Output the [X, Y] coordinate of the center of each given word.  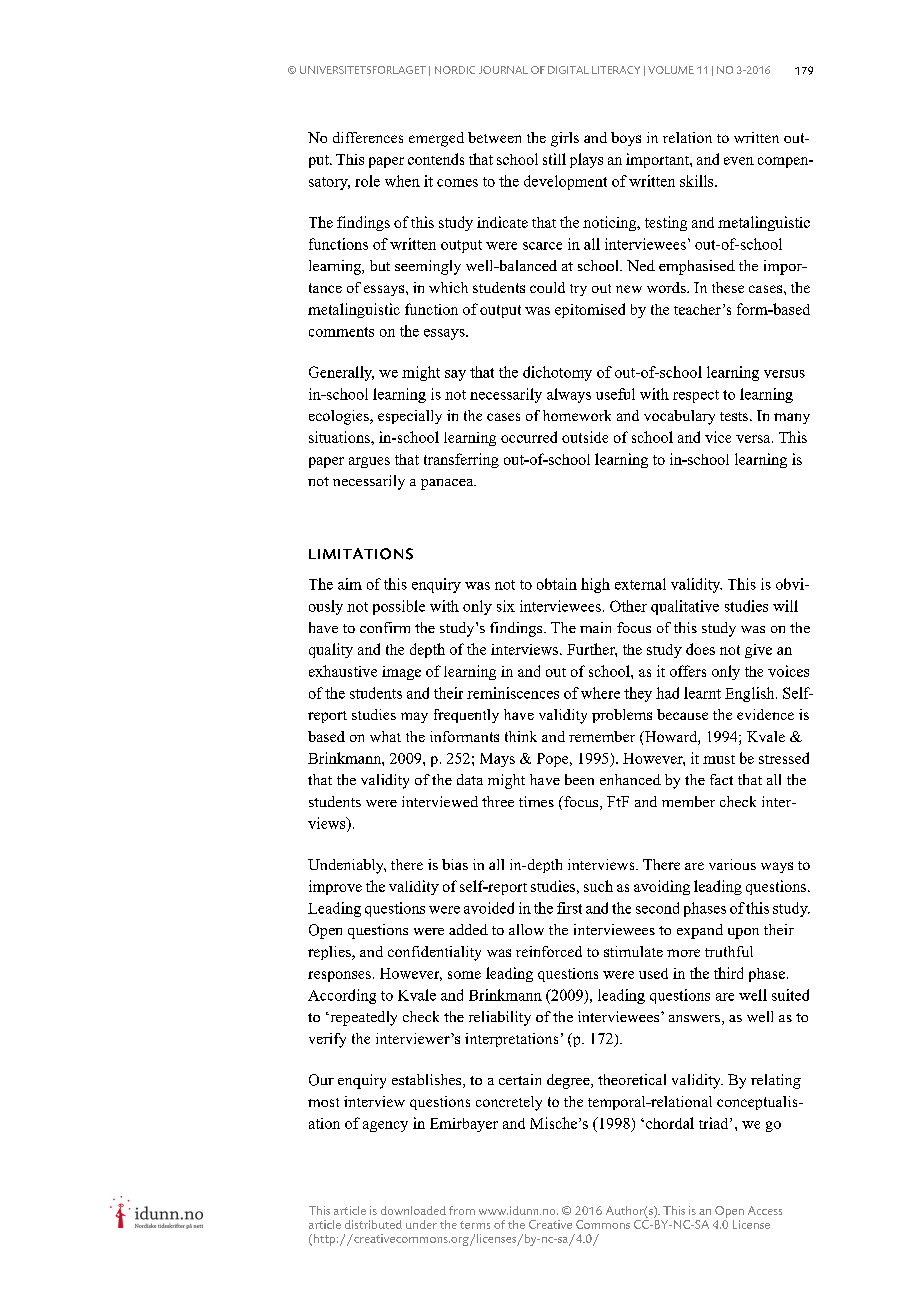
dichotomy [557, 373]
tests [735, 416]
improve [335, 887]
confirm [385, 627]
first [569, 908]
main [595, 627]
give [758, 651]
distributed [373, 1224]
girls [565, 139]
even [739, 161]
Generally [341, 373]
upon [743, 933]
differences [368, 137]
